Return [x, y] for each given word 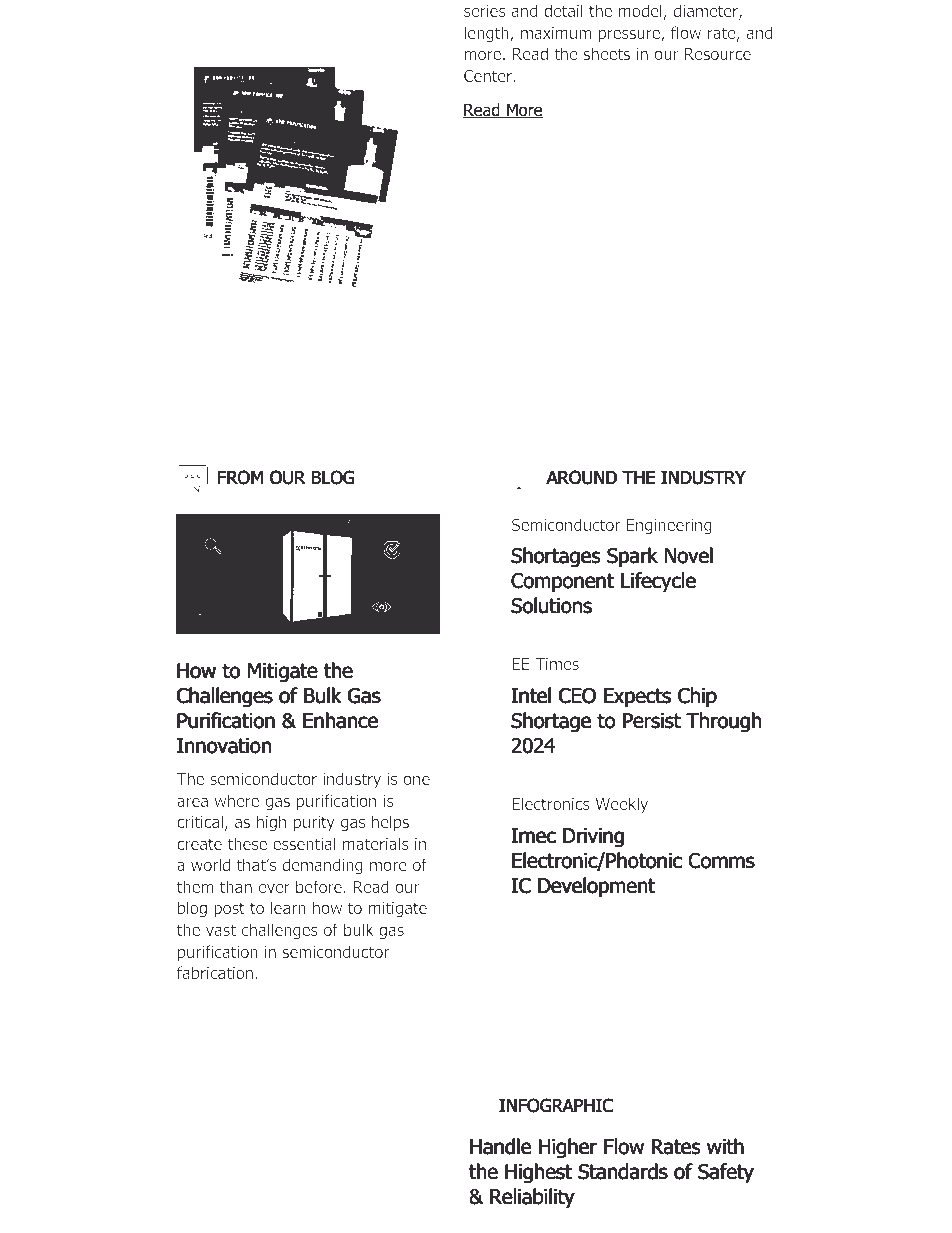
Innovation [224, 746]
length [487, 34]
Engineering [669, 527]
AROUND [581, 477]
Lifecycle [658, 582]
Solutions [551, 605]
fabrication [215, 972]
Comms [721, 861]
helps [390, 823]
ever [274, 888]
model [641, 12]
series [485, 11]
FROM [240, 477]
